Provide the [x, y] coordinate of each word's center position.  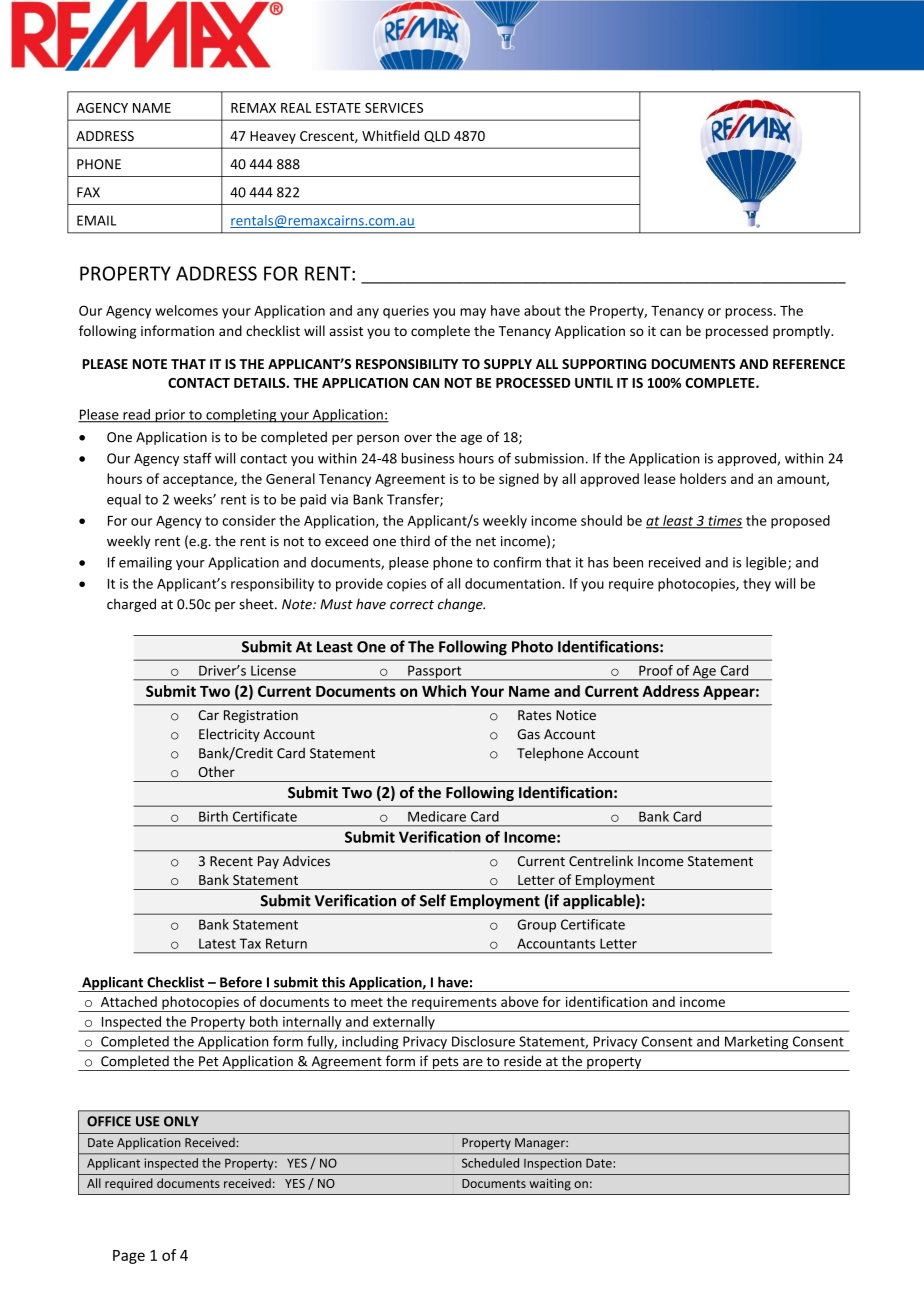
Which [444, 691]
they [757, 585]
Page [129, 1257]
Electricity [229, 735]
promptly [803, 332]
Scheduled [490, 1163]
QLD [437, 137]
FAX [88, 192]
